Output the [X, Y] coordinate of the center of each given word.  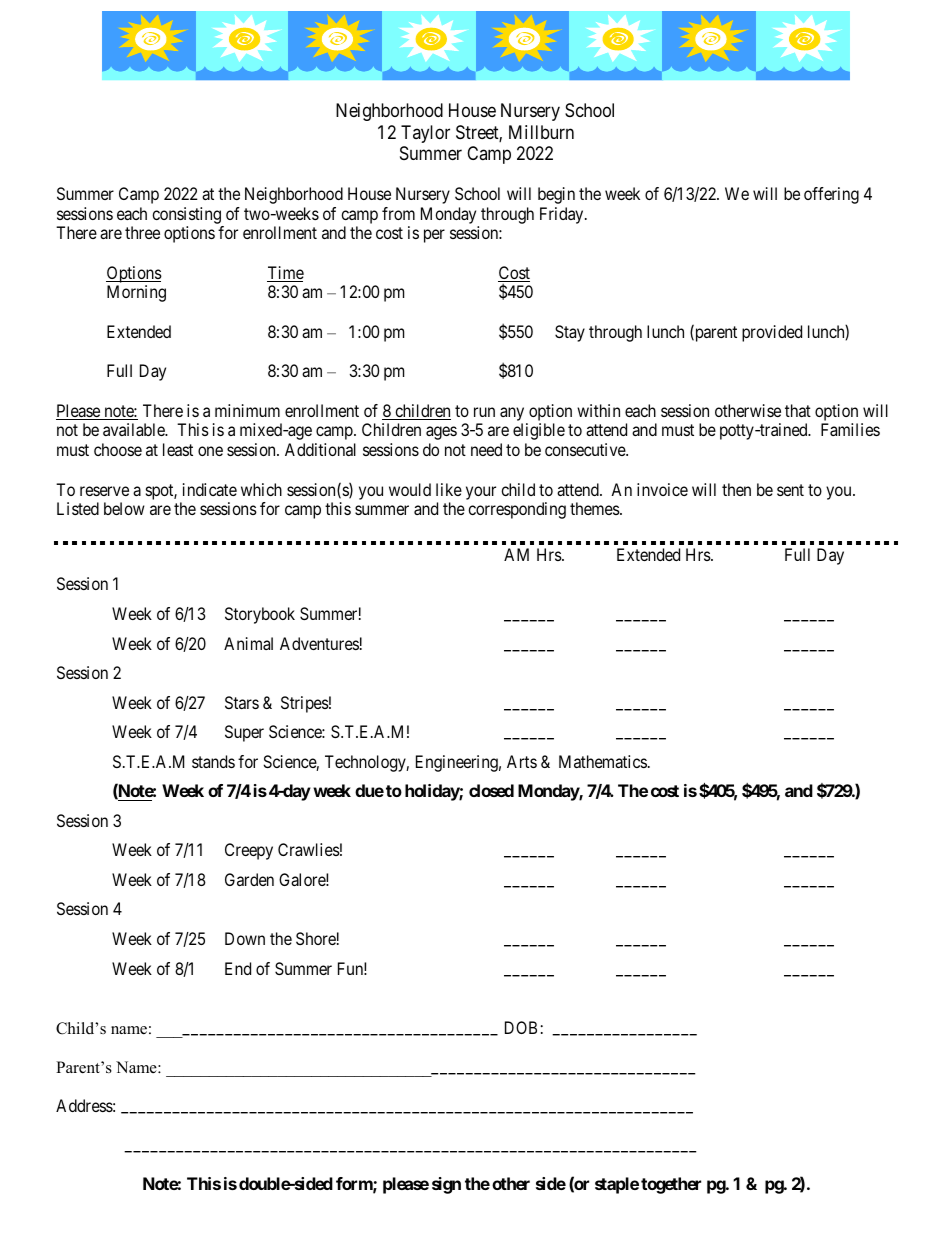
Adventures [319, 643]
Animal [248, 643]
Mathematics [603, 761]
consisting [186, 215]
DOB [521, 1027]
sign [446, 1185]
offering [831, 195]
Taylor [425, 134]
